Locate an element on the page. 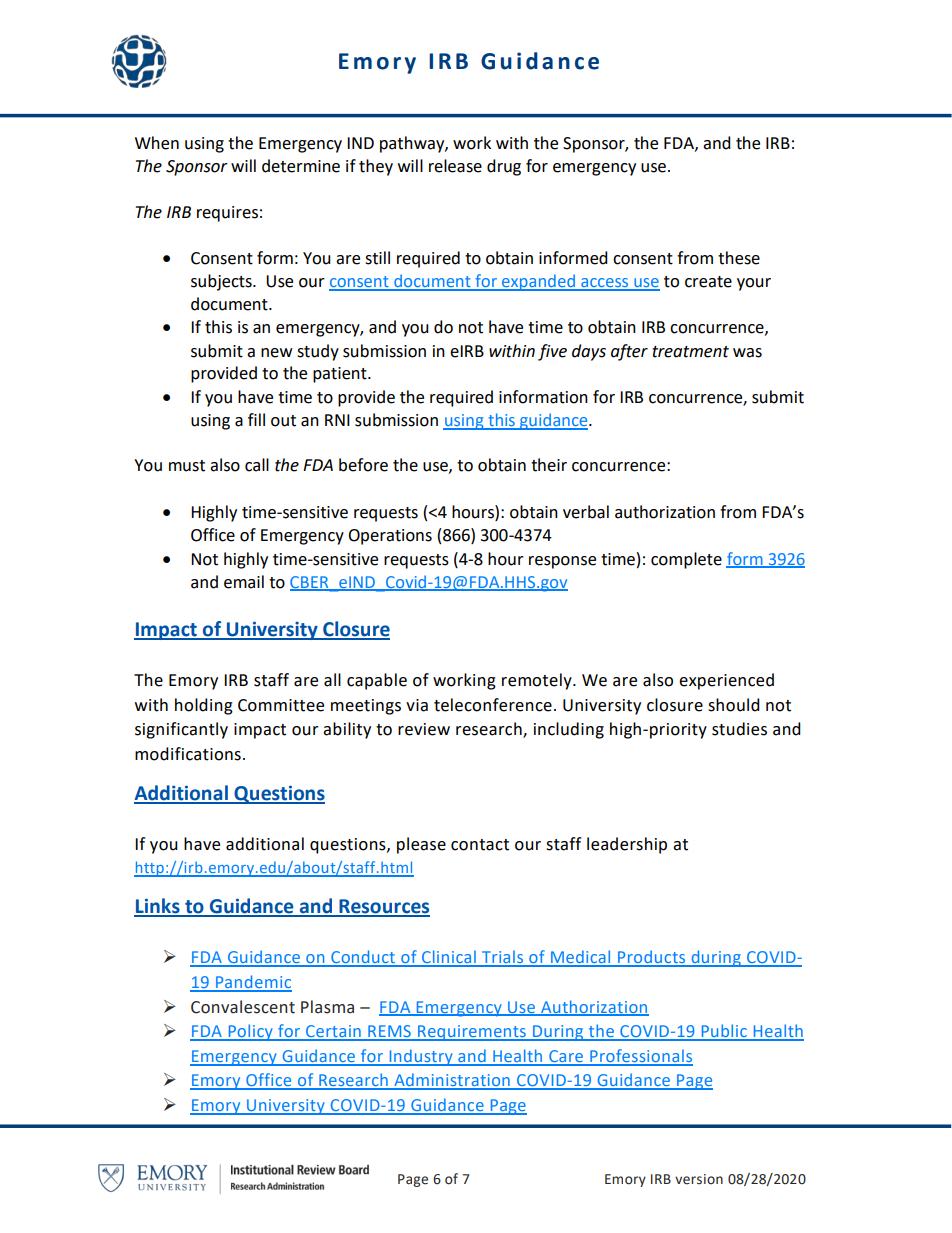 The image size is (952, 1233). before is located at coordinates (363, 465).
